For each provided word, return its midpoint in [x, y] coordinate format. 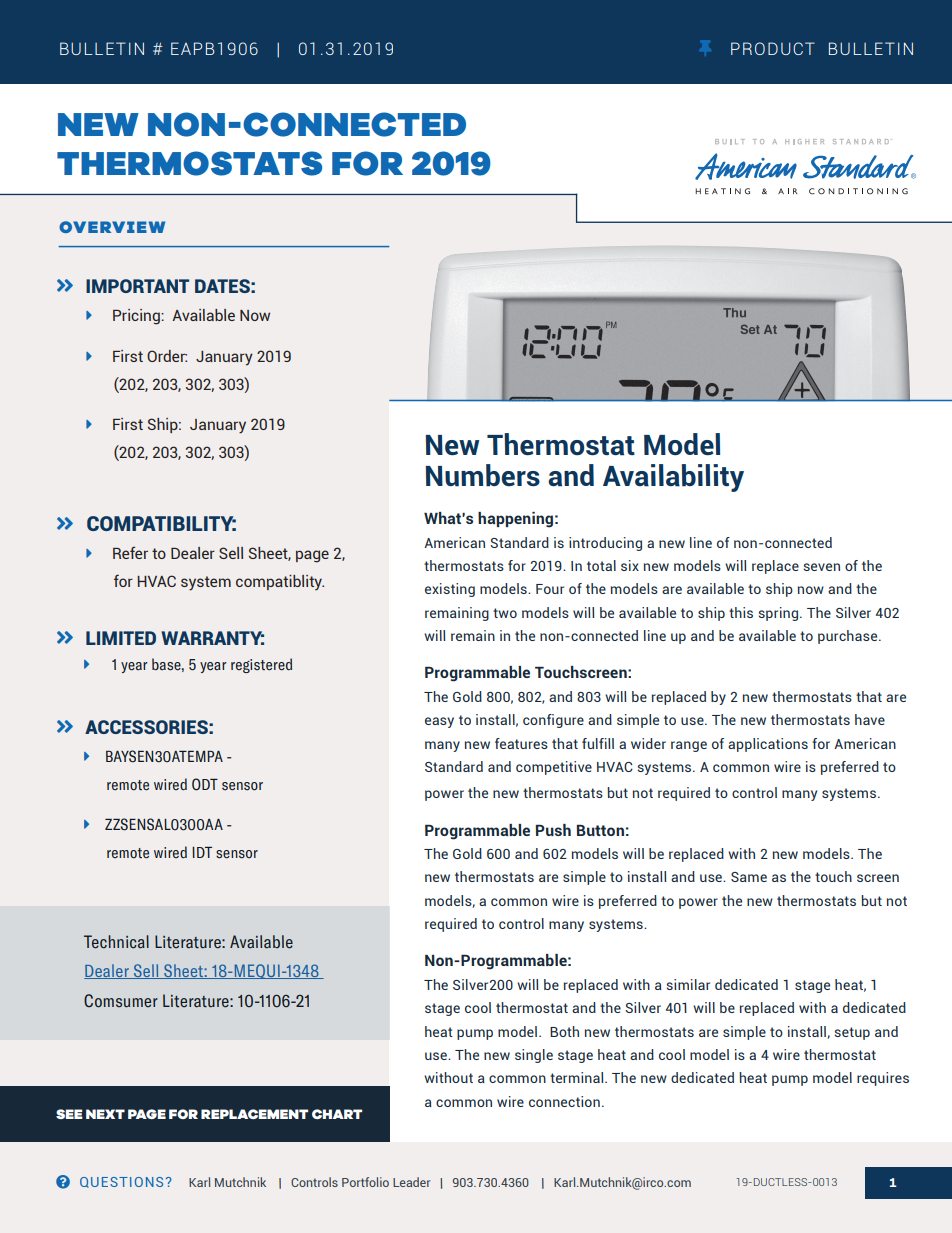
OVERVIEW [112, 227]
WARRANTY [212, 638]
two [505, 613]
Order [167, 356]
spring [780, 614]
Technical [116, 942]
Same [749, 877]
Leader [411, 1182]
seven [822, 567]
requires [883, 1079]
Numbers [483, 475]
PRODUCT [773, 48]
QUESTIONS [121, 1182]
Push [553, 830]
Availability [673, 478]
